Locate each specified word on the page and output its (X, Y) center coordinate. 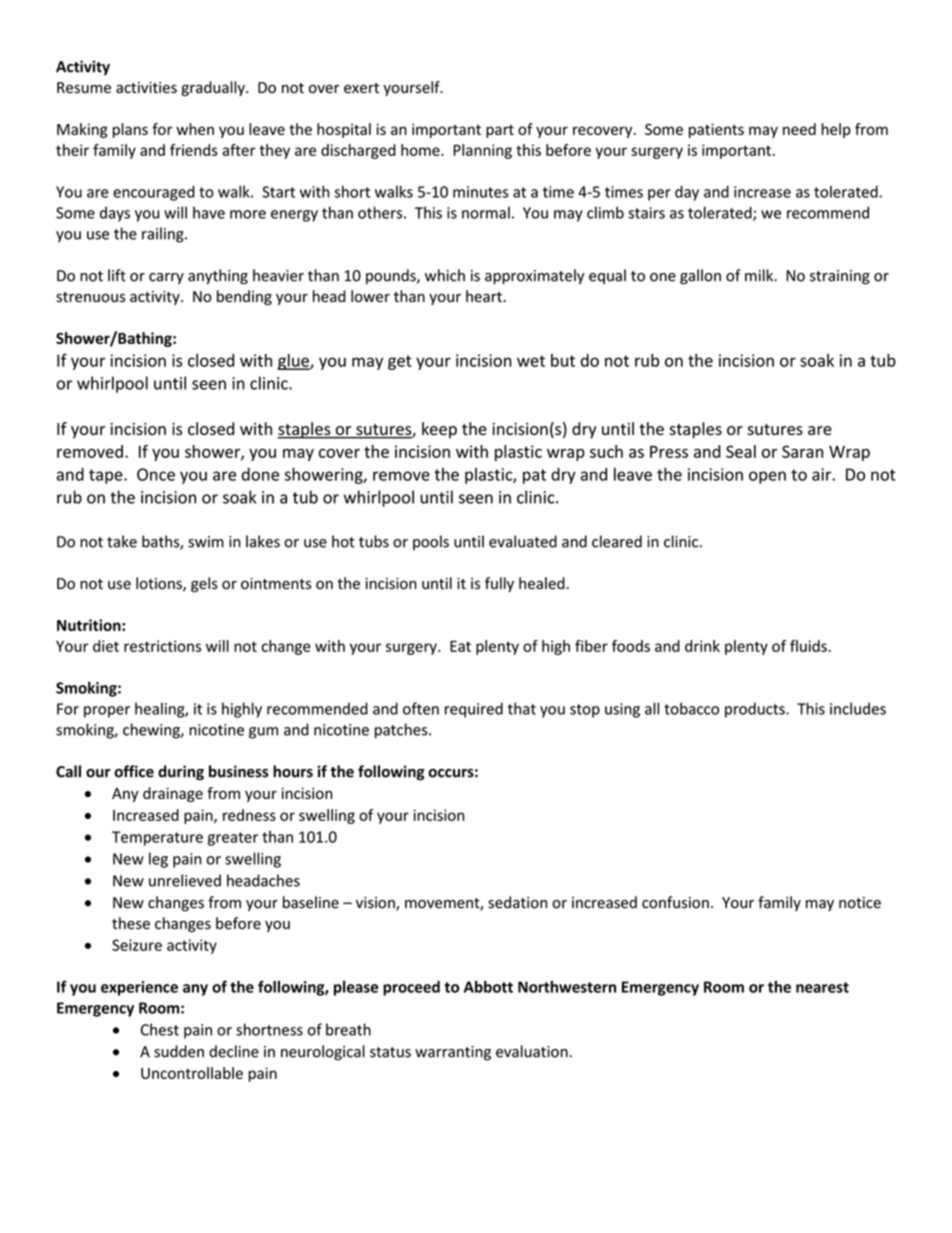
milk (760, 275)
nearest (822, 987)
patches (402, 731)
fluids (809, 646)
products (756, 710)
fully (499, 584)
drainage (173, 794)
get (400, 362)
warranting (453, 1053)
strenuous (90, 297)
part (500, 131)
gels (204, 584)
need (799, 129)
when (195, 129)
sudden (179, 1051)
